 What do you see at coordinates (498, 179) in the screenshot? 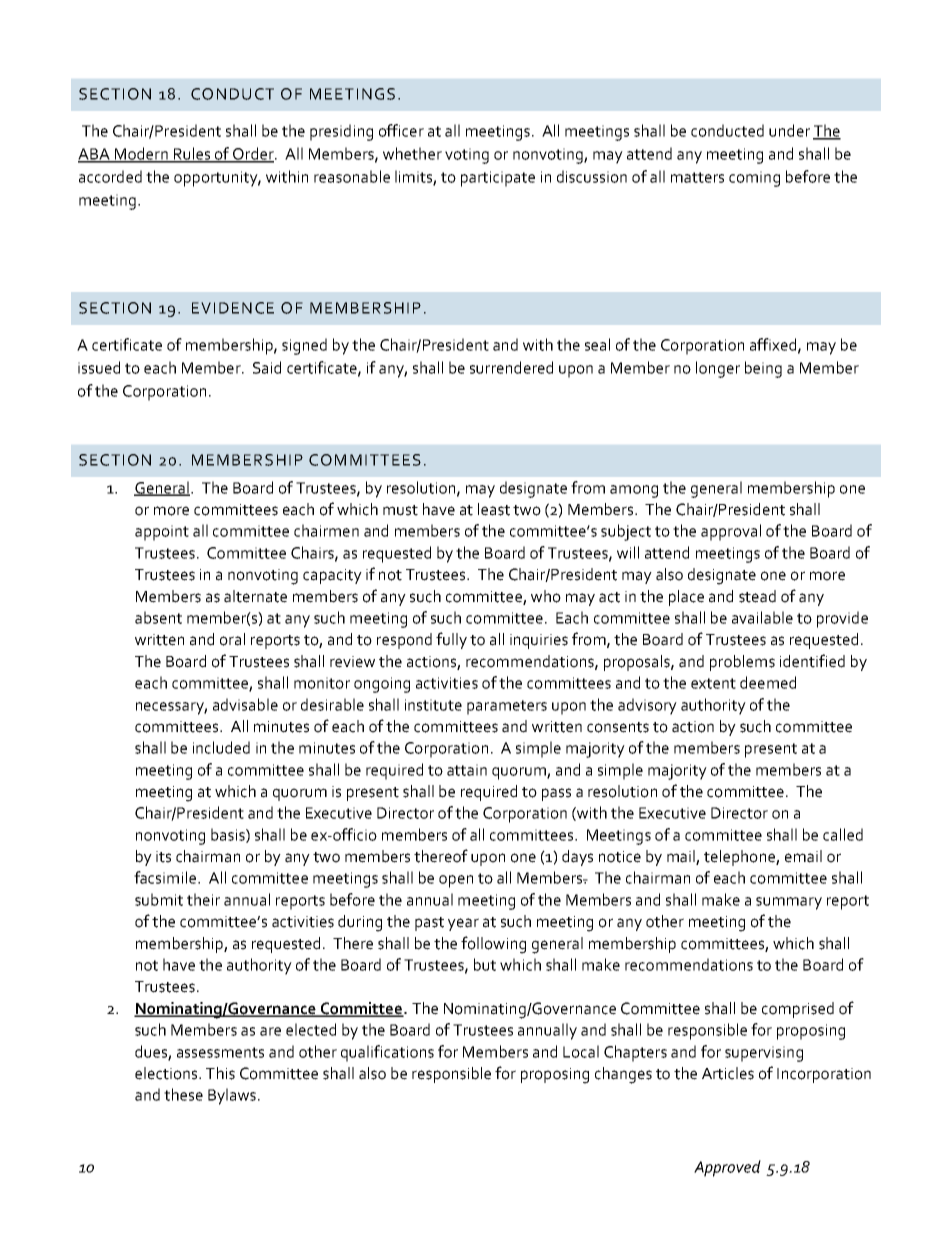
I see `participate` at bounding box center [498, 179].
